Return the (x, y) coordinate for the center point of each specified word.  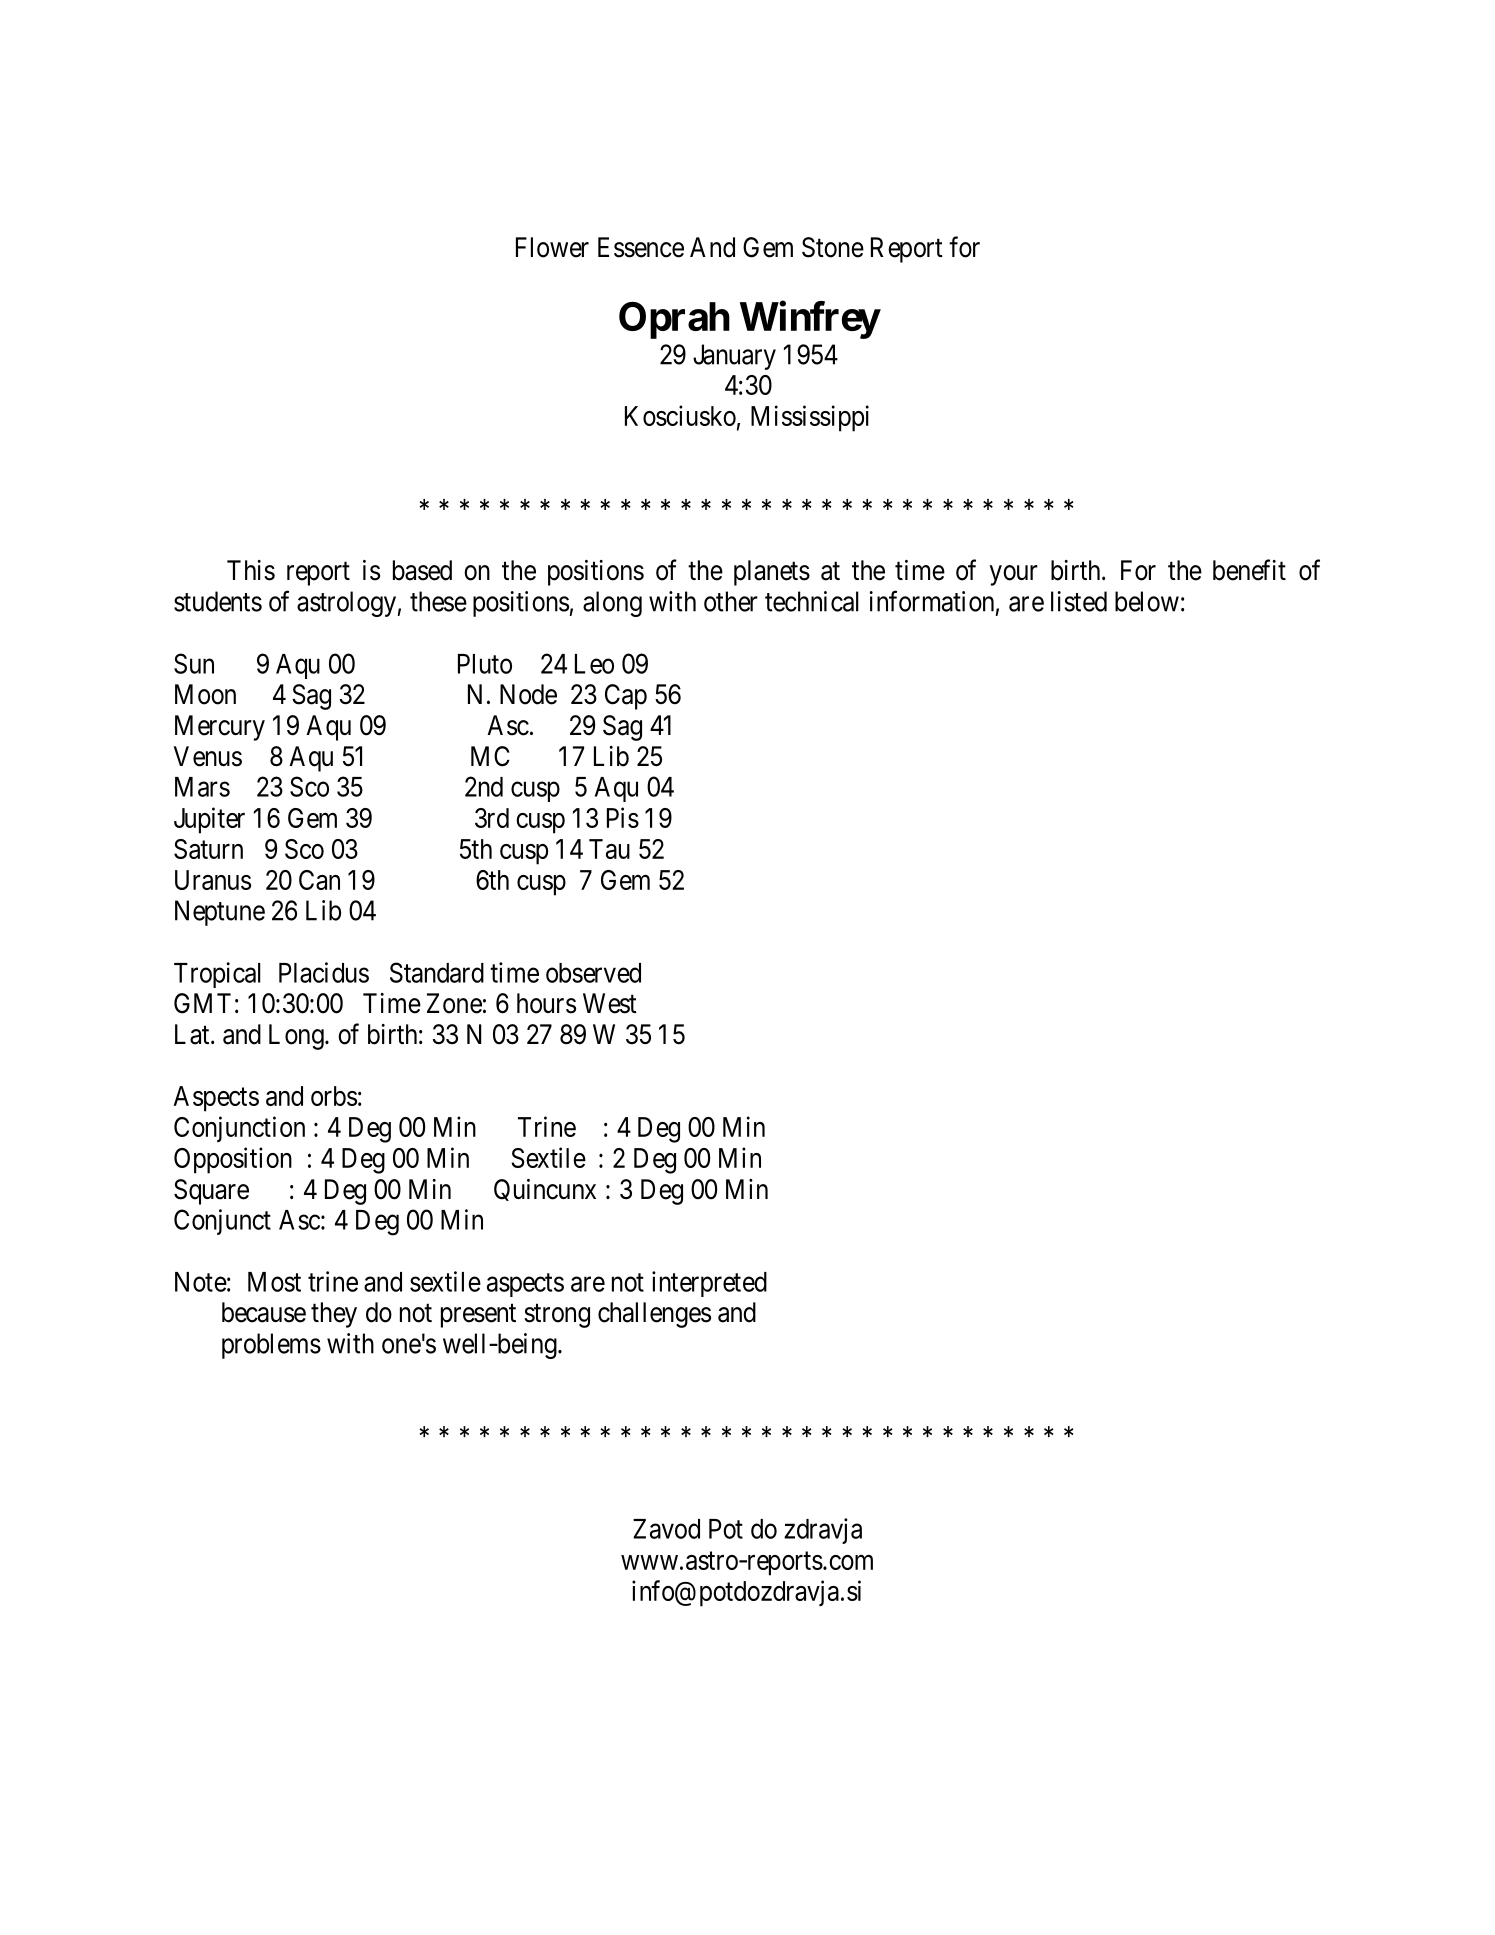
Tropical (217, 975)
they (334, 1315)
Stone (833, 247)
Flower (552, 247)
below (1147, 601)
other (731, 601)
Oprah (674, 320)
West (610, 1003)
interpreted (709, 1284)
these (438, 601)
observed (593, 973)
